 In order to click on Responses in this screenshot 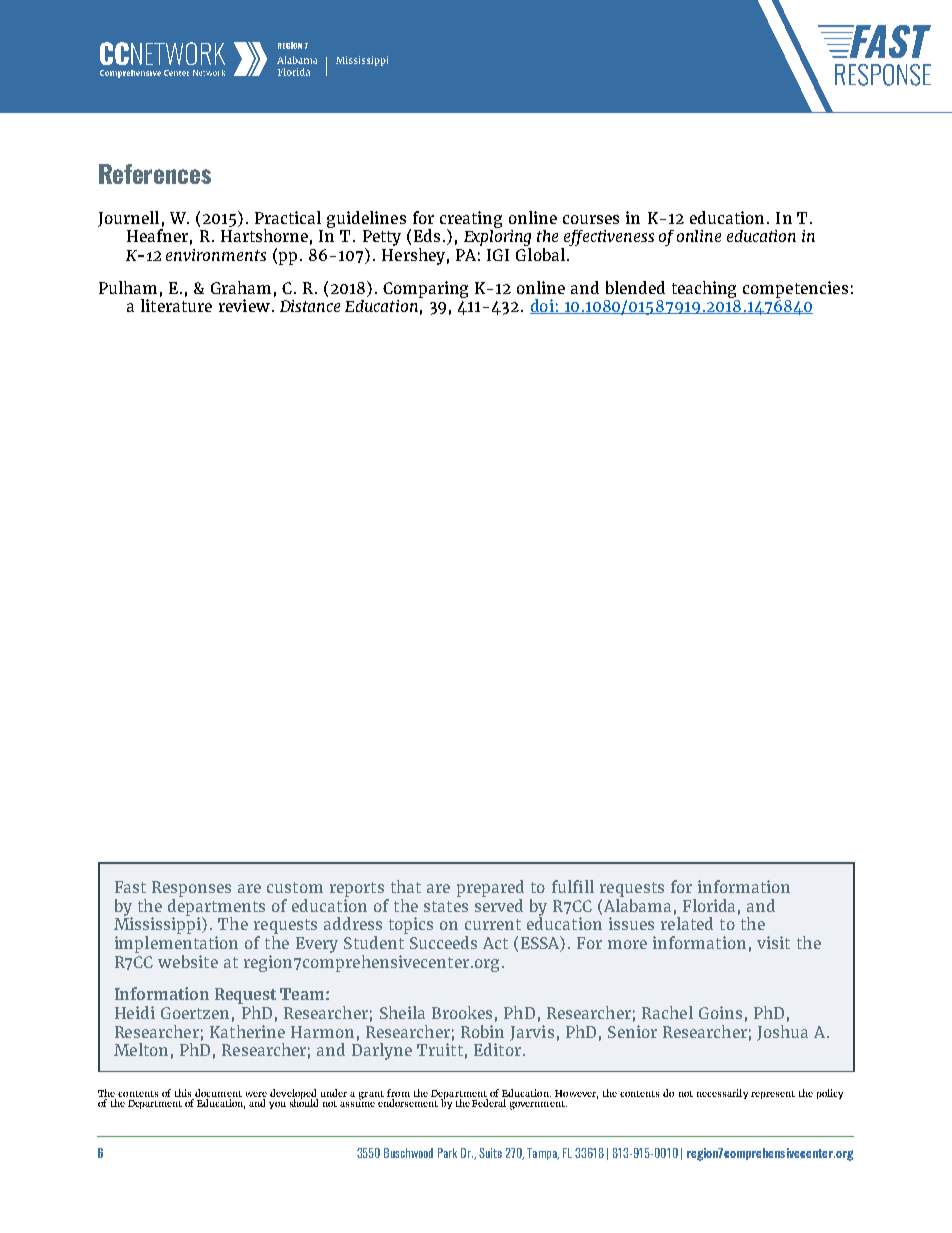, I will do `click(191, 889)`.
